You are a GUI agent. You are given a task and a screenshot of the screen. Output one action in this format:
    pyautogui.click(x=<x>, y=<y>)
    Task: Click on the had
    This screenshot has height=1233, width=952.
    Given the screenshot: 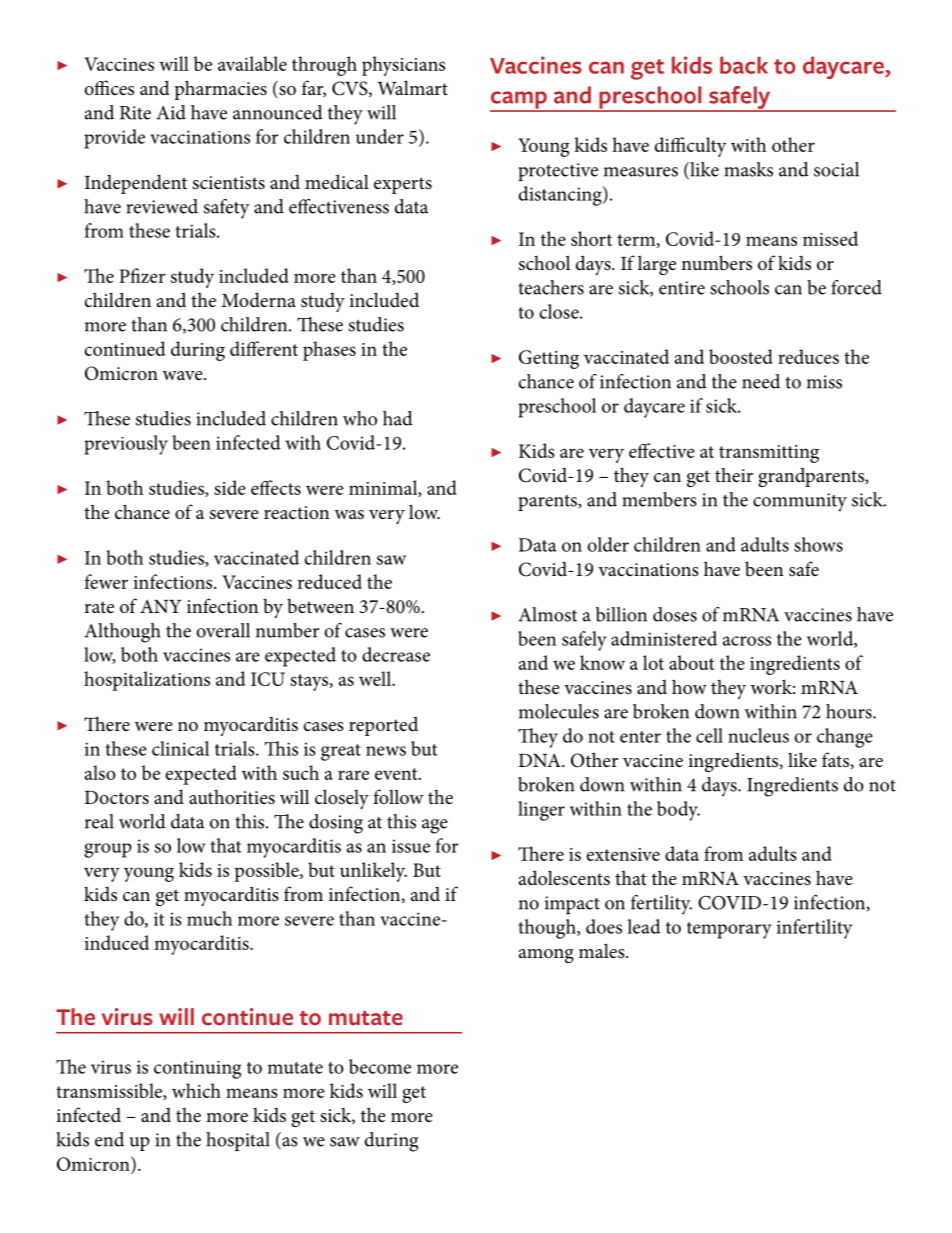 What is the action you would take?
    pyautogui.click(x=398, y=418)
